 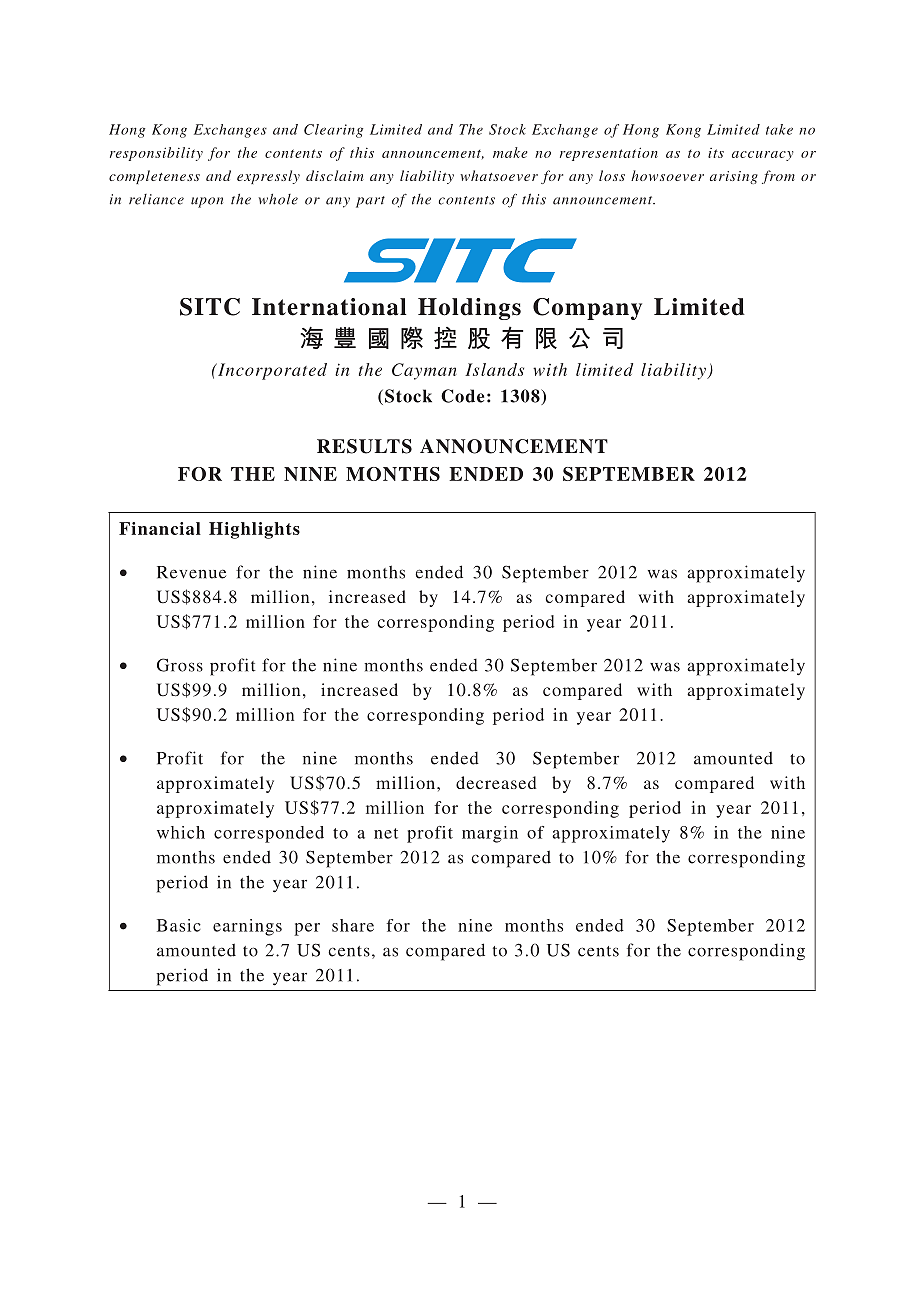 What do you see at coordinates (386, 833) in the screenshot?
I see `net` at bounding box center [386, 833].
